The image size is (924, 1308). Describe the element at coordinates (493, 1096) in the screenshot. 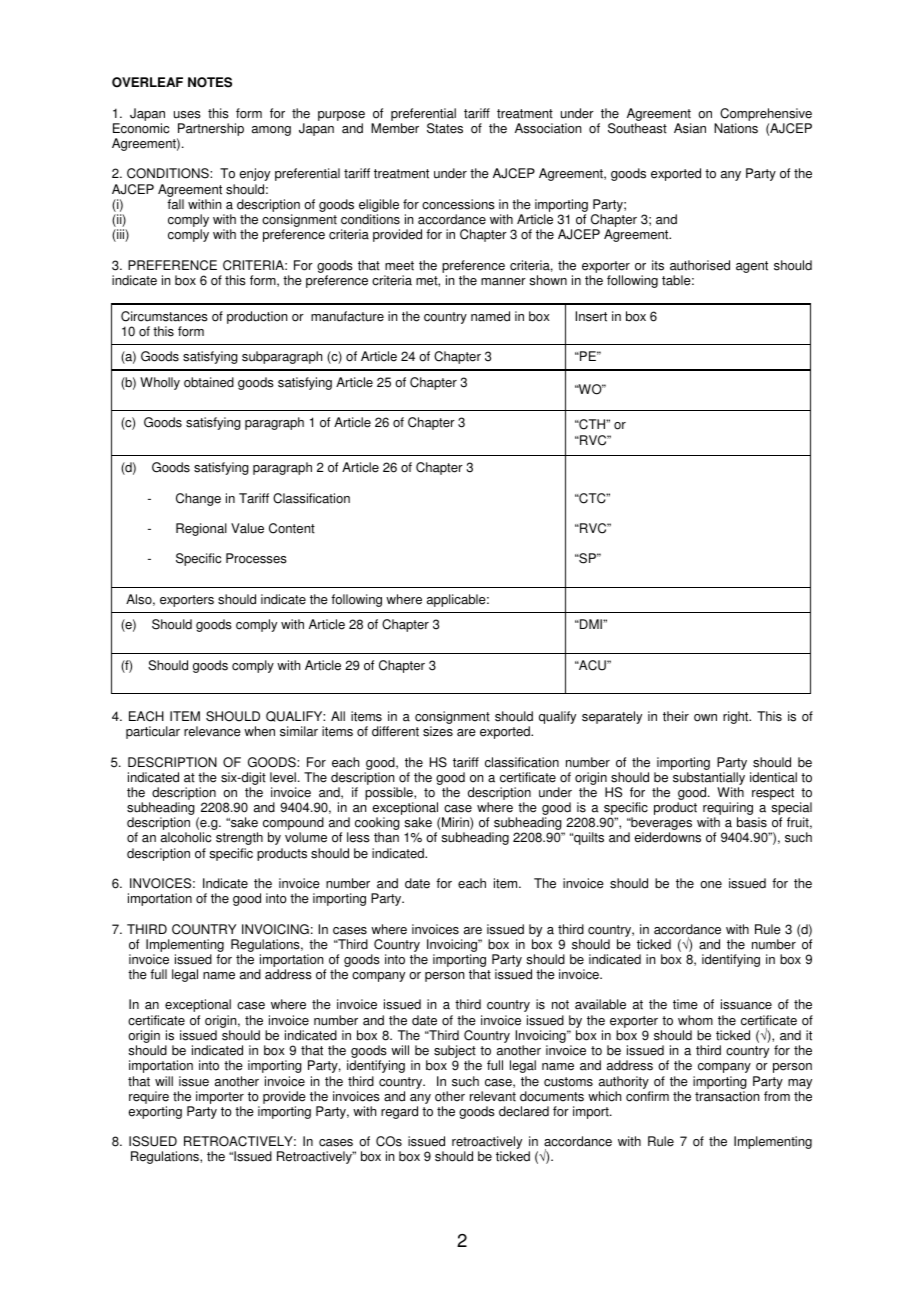

I see `relevant` at that location.
